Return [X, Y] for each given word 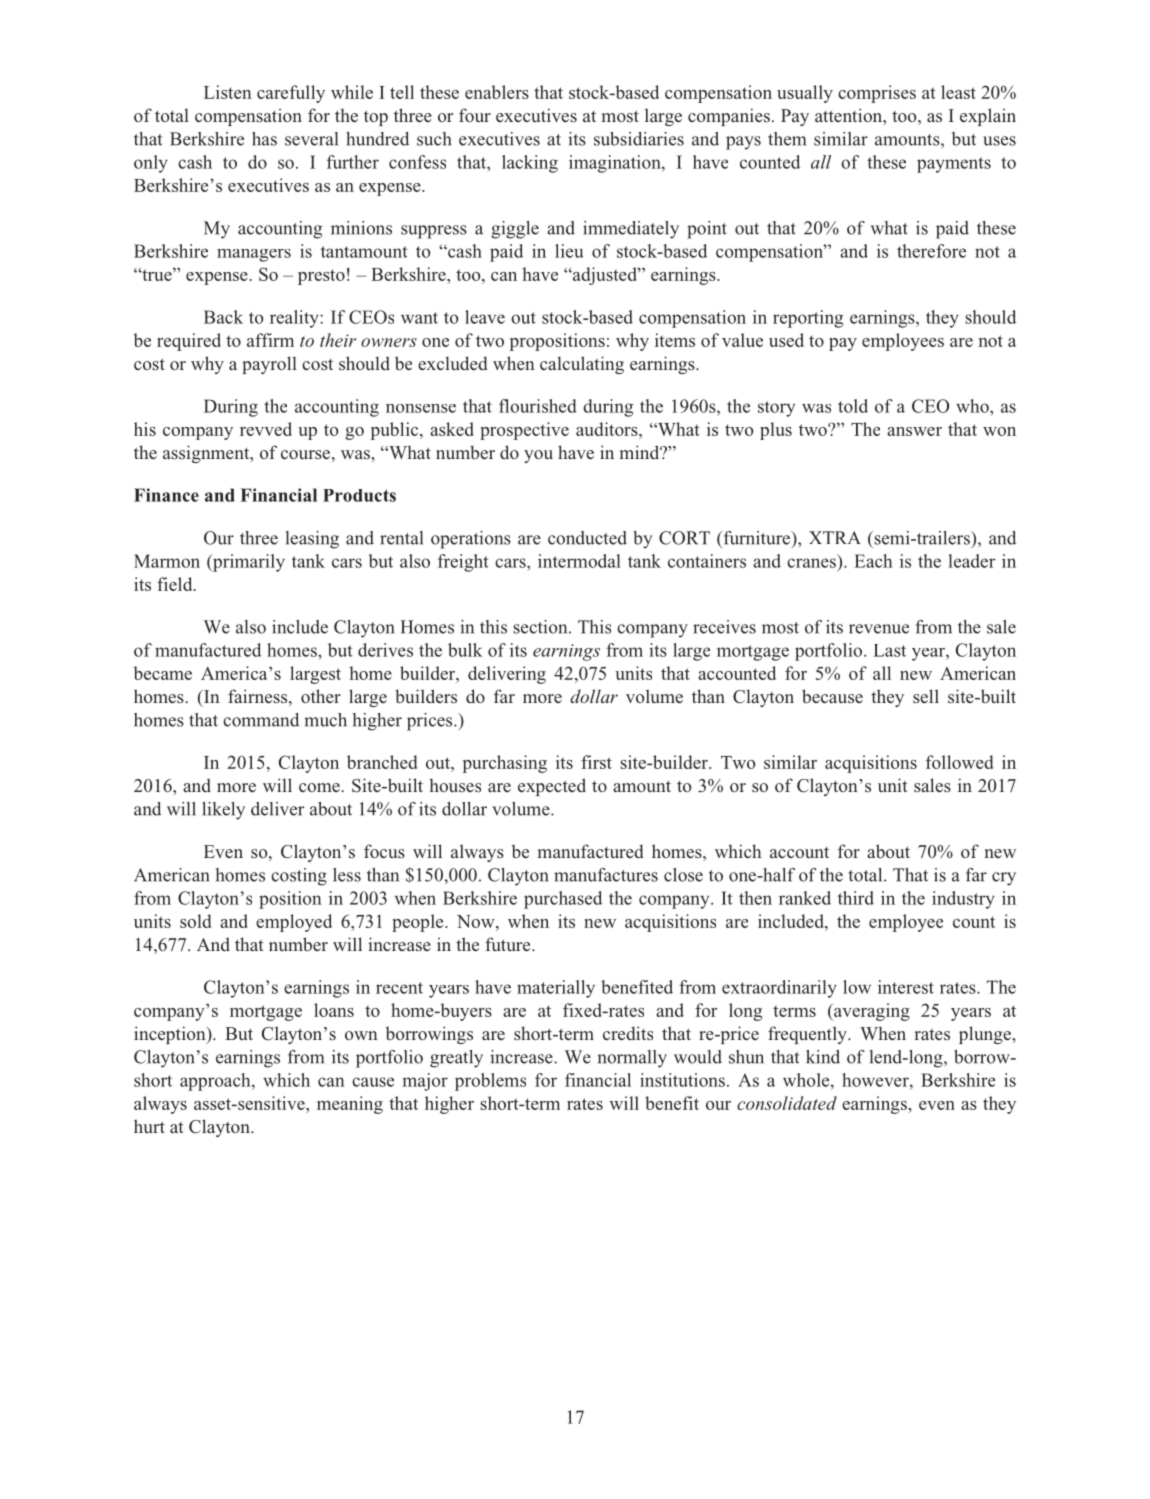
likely [223, 811]
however [876, 1080]
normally [632, 1059]
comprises [877, 94]
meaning [350, 1105]
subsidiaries [639, 139]
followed [959, 762]
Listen [228, 92]
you [538, 456]
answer [914, 431]
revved [266, 429]
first [596, 762]
